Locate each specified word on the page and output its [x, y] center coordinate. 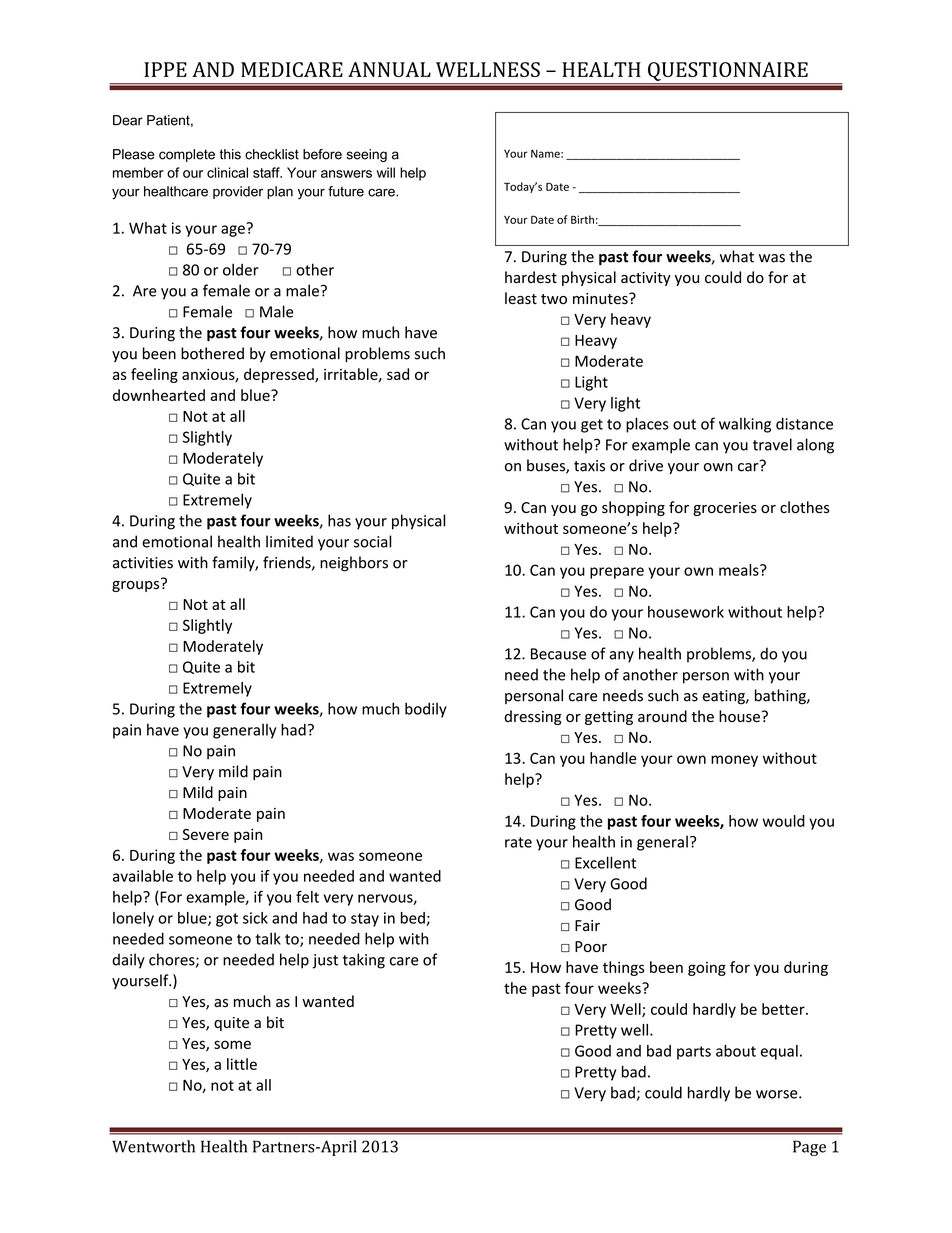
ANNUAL [389, 69]
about [736, 1051]
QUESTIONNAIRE [728, 71]
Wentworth [153, 1146]
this [230, 154]
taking [364, 961]
